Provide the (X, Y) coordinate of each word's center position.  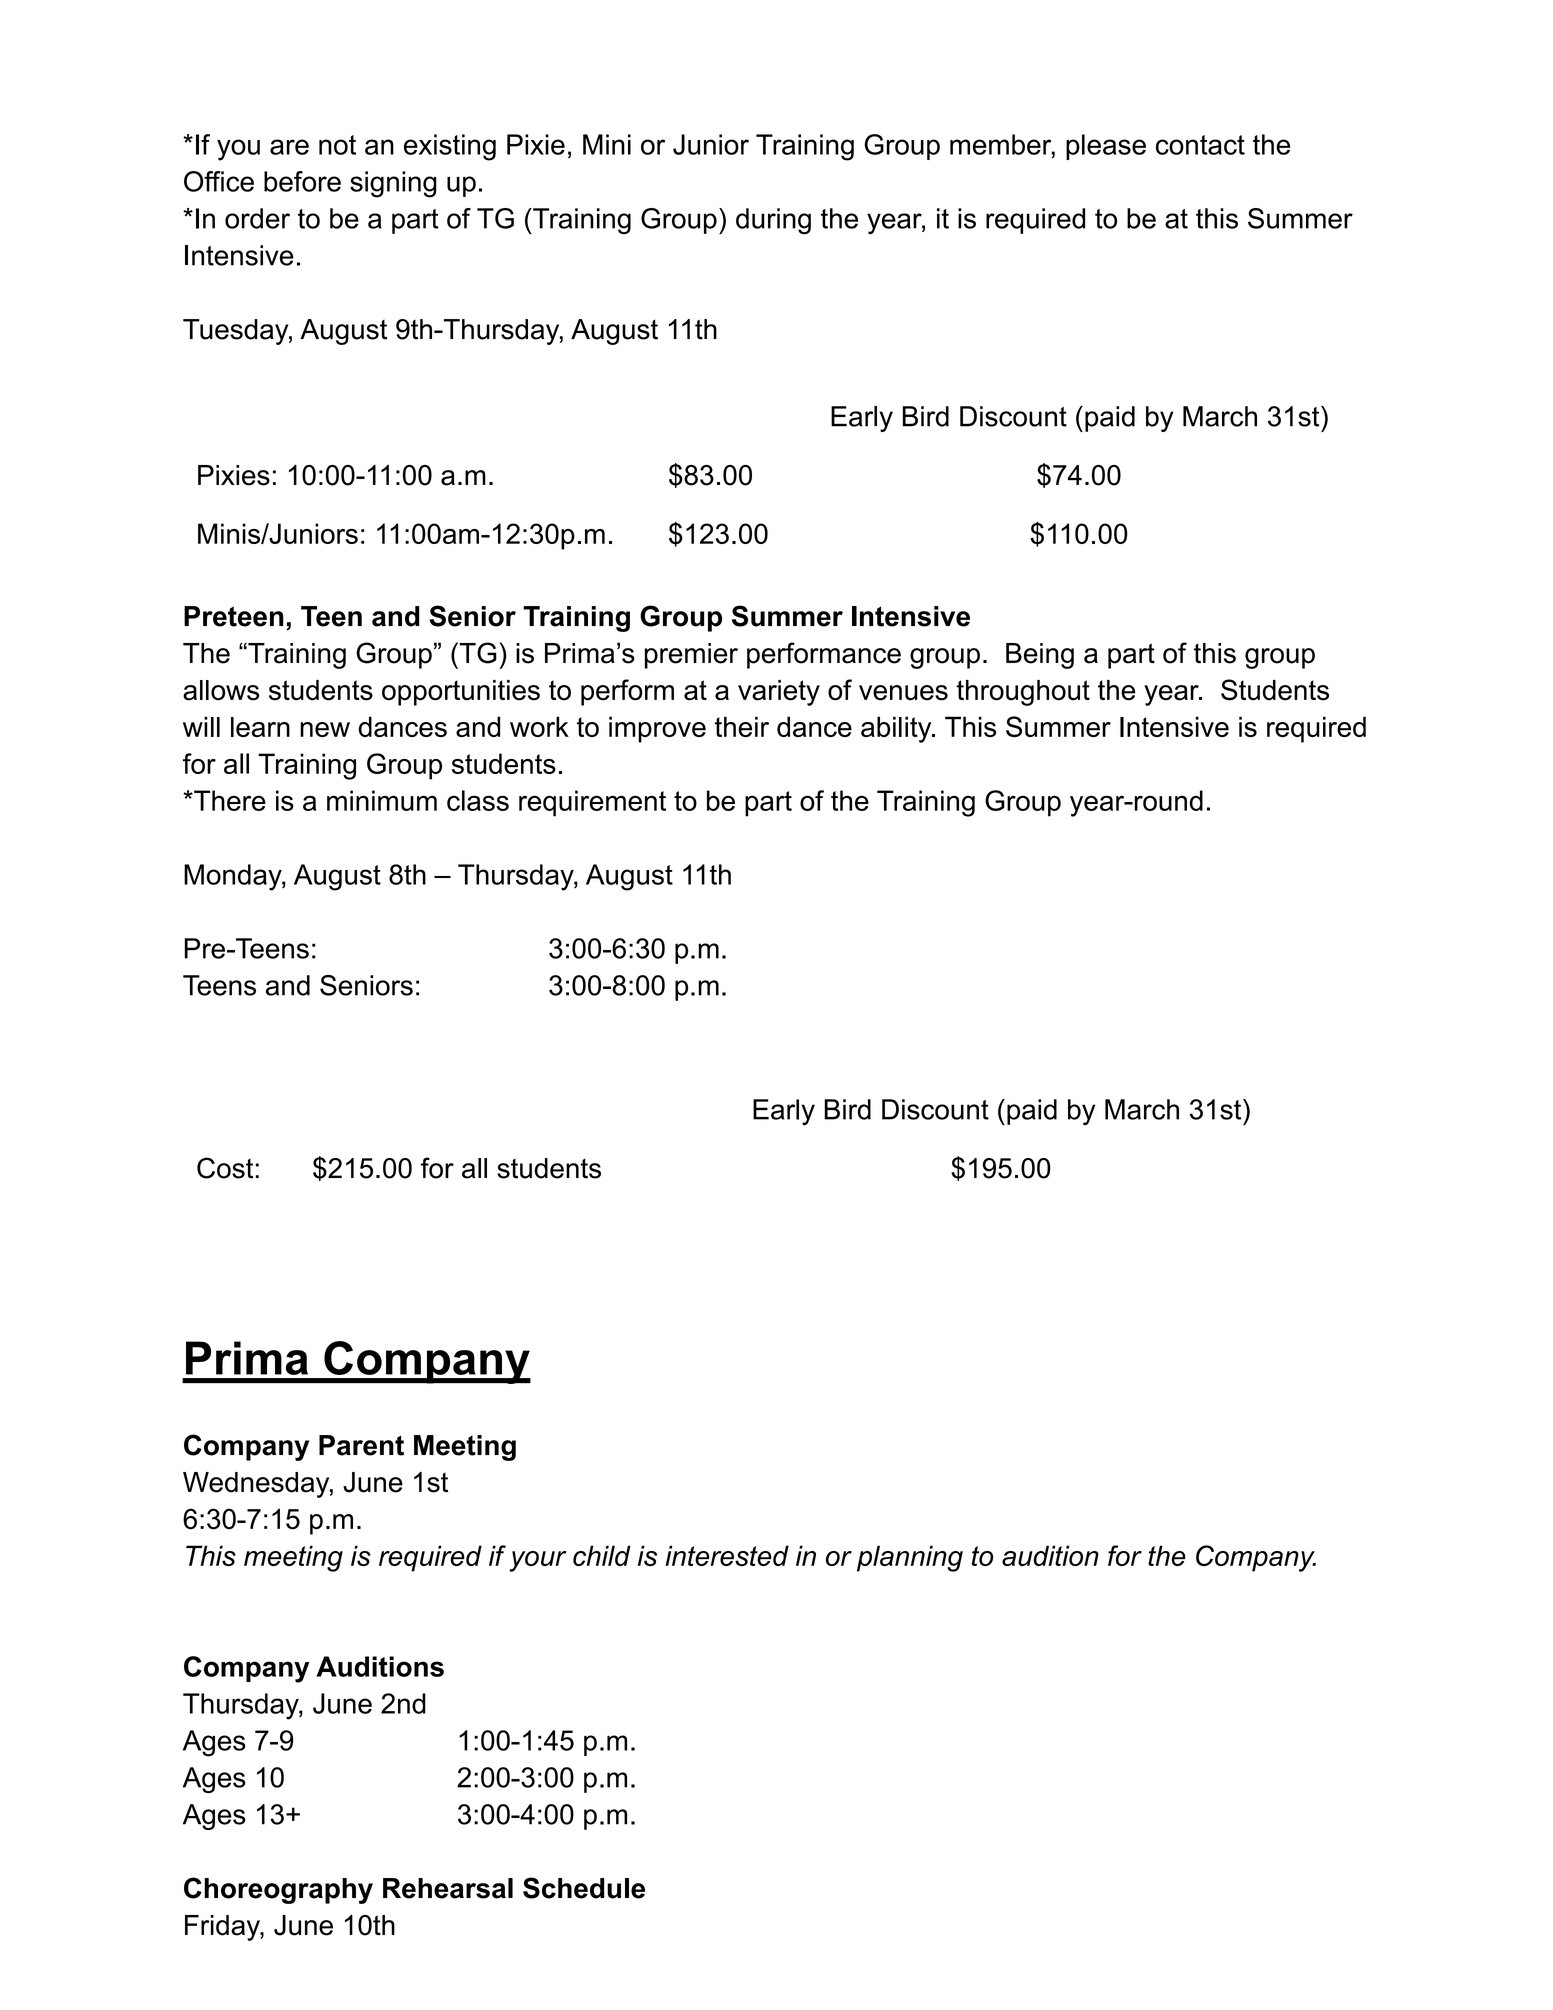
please (1106, 147)
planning (910, 1558)
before (302, 181)
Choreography (278, 1890)
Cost (225, 1168)
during (773, 221)
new (325, 729)
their (742, 726)
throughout (1023, 693)
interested (727, 1555)
